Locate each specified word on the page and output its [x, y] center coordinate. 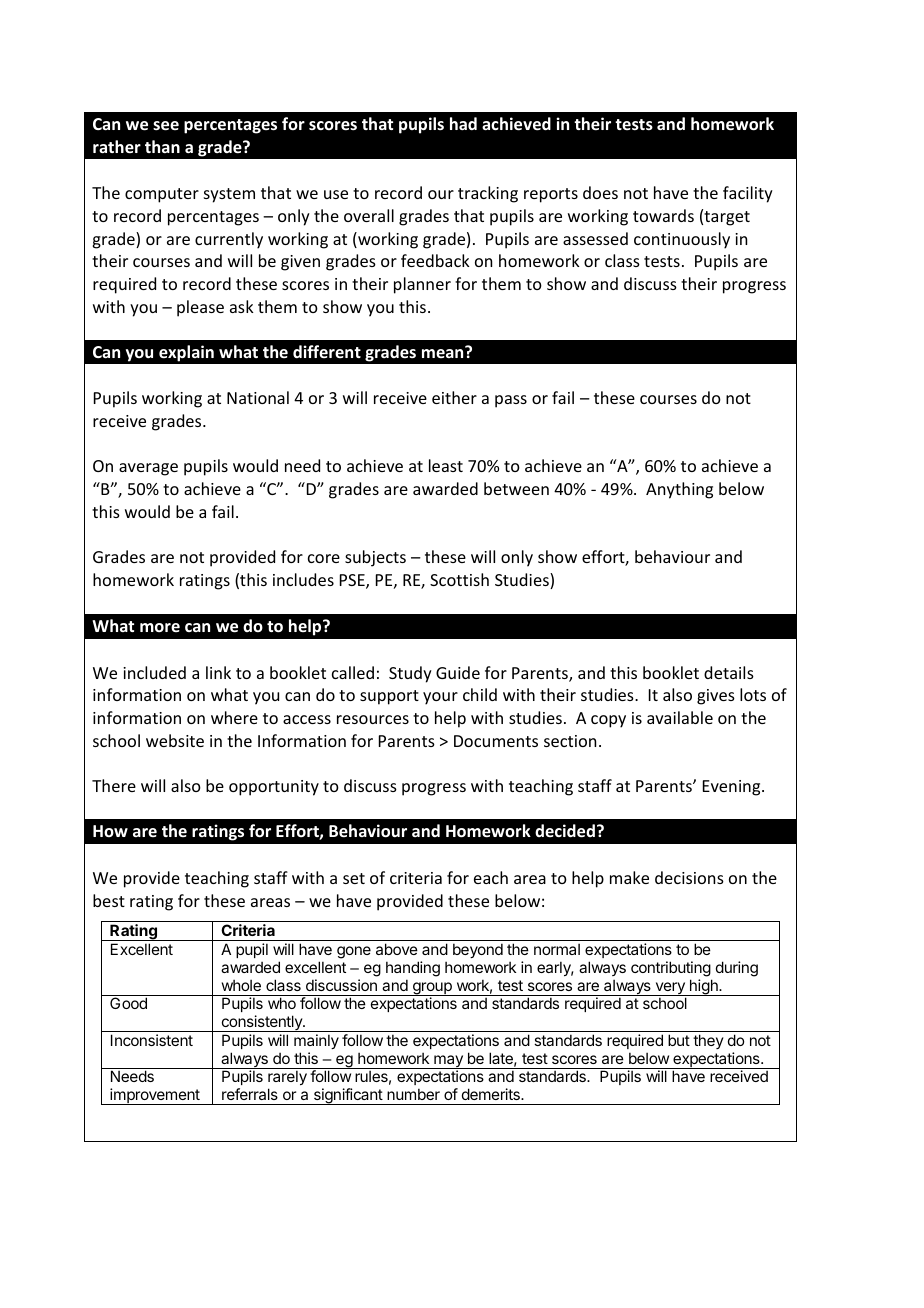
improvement [155, 1096]
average [148, 469]
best [109, 900]
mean [444, 352]
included [154, 672]
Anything [679, 490]
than [162, 146]
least [446, 465]
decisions [689, 877]
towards [663, 215]
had [463, 123]
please [200, 308]
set [354, 878]
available [680, 717]
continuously [682, 240]
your [440, 698]
